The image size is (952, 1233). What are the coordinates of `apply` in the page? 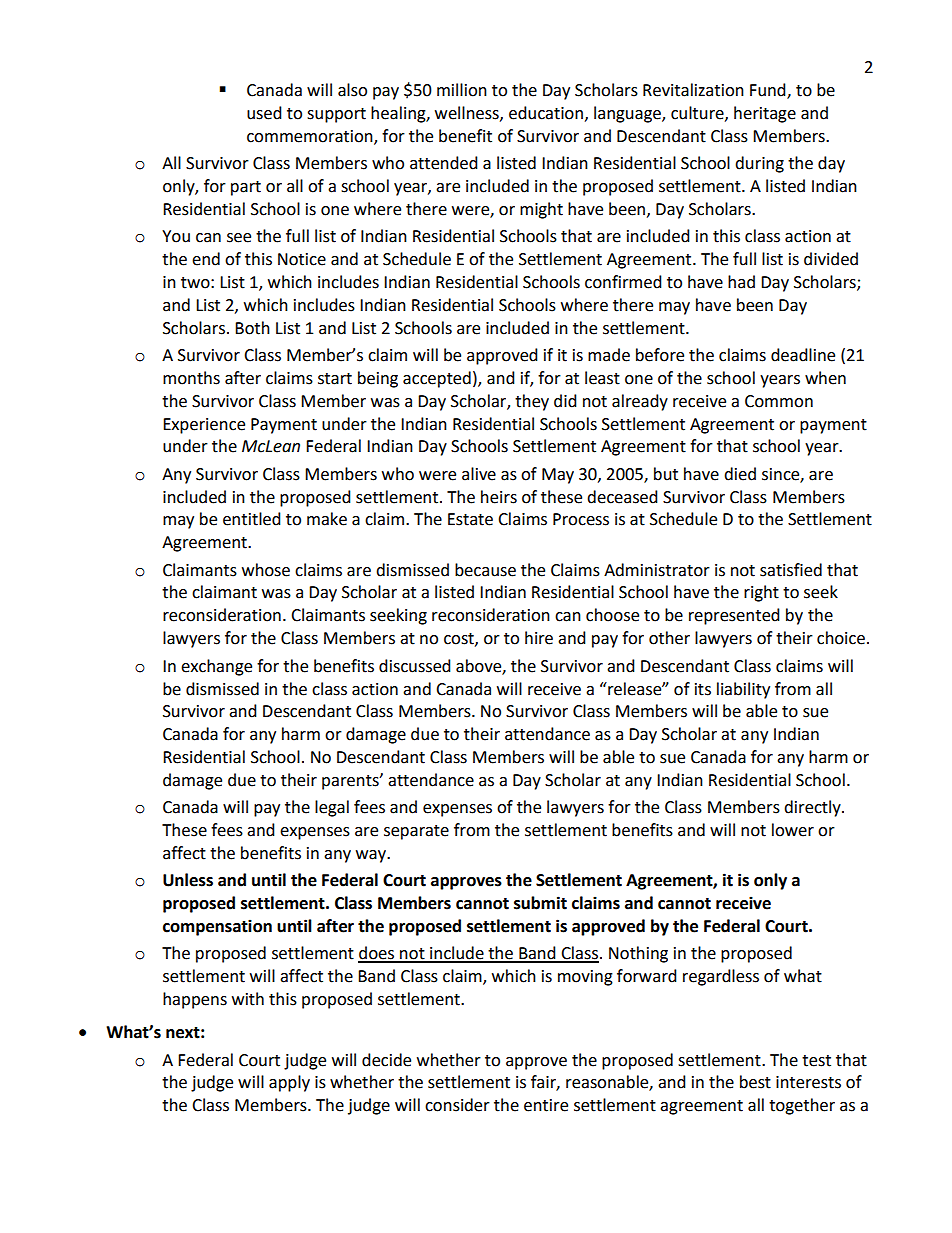 It's located at (289, 1083).
